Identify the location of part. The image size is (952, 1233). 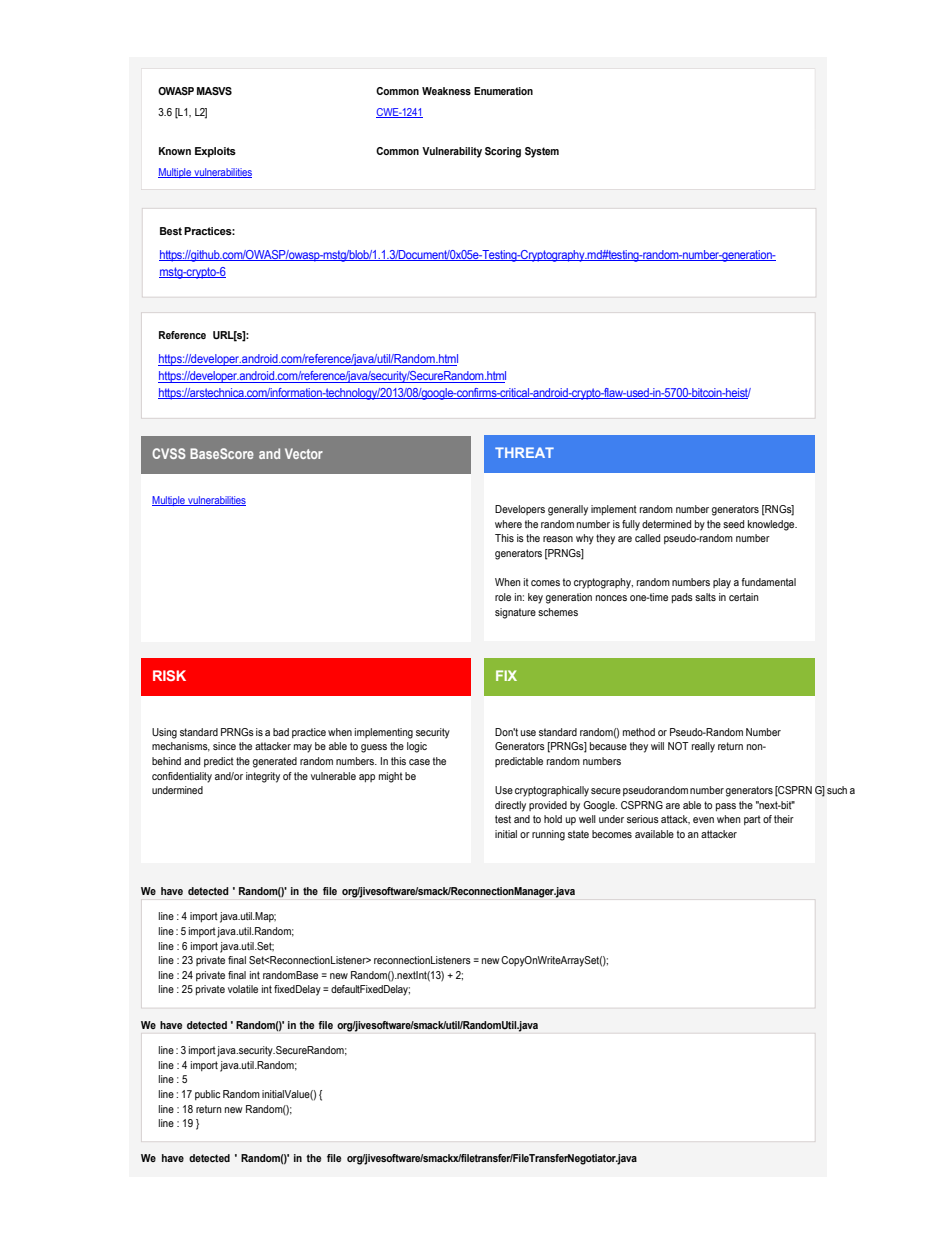
(752, 820).
